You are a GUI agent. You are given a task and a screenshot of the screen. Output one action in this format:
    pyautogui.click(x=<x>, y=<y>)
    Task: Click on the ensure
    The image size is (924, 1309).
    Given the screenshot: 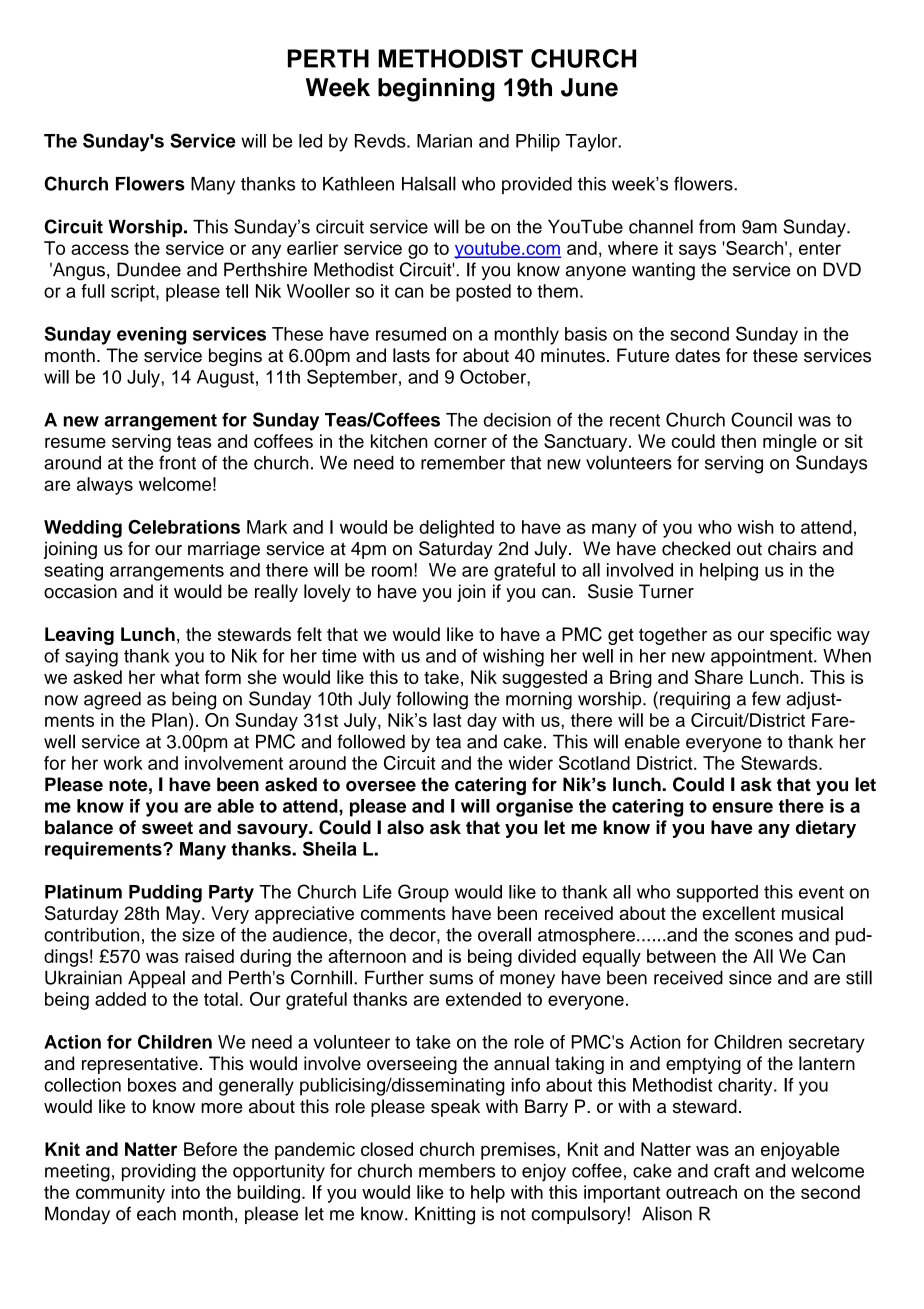 What is the action you would take?
    pyautogui.click(x=742, y=807)
